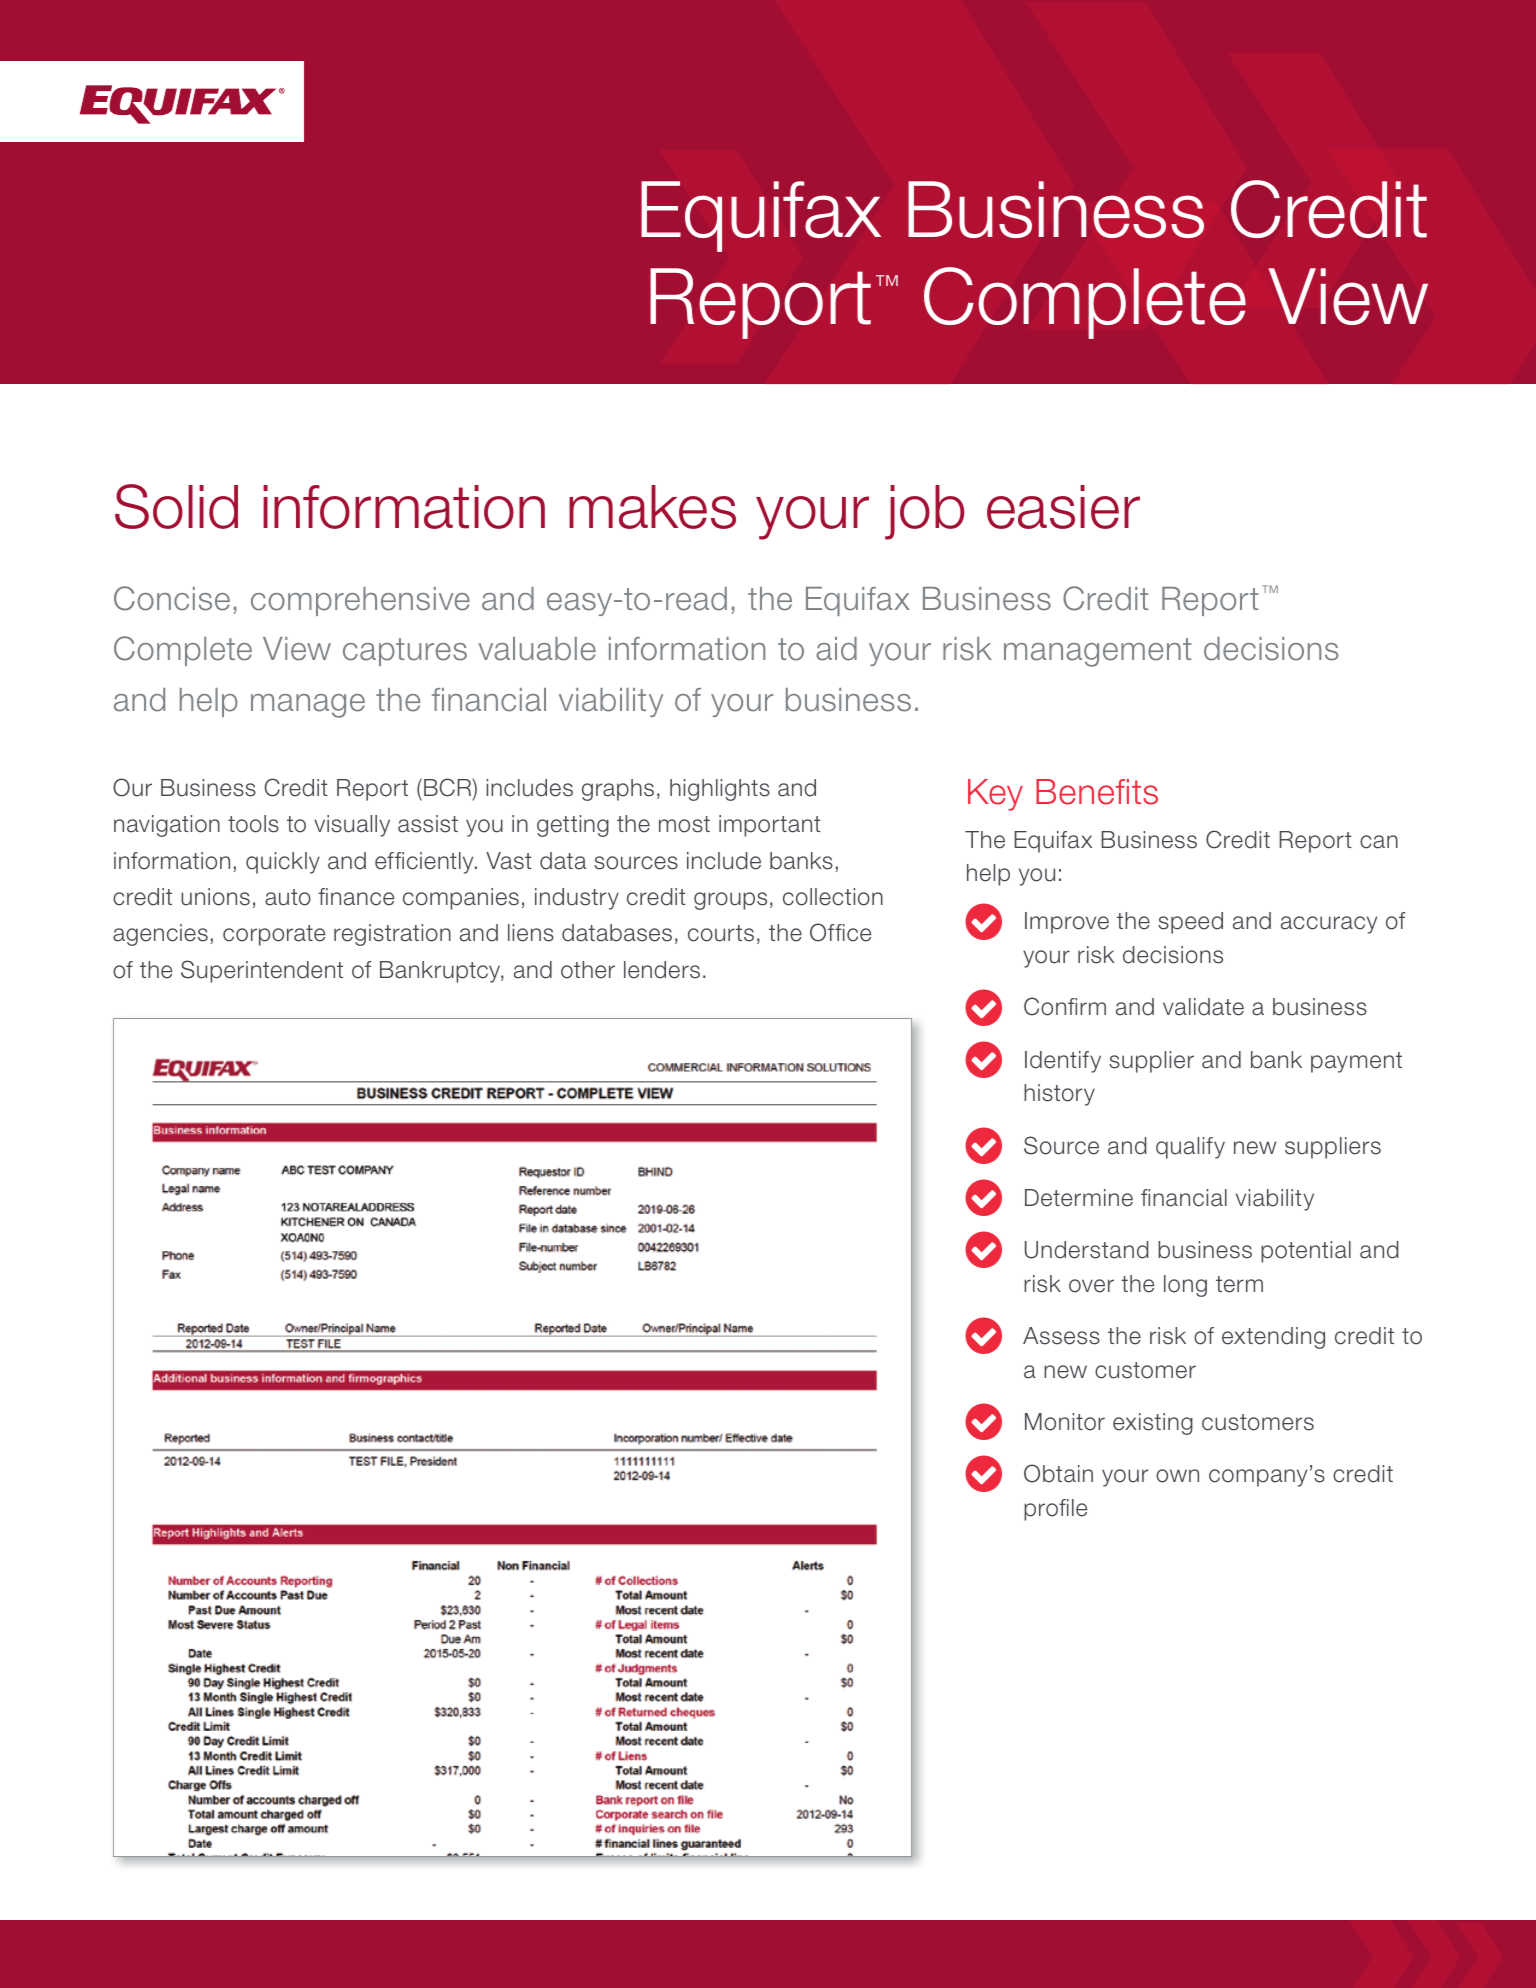  What do you see at coordinates (770, 826) in the document?
I see `important` at bounding box center [770, 826].
